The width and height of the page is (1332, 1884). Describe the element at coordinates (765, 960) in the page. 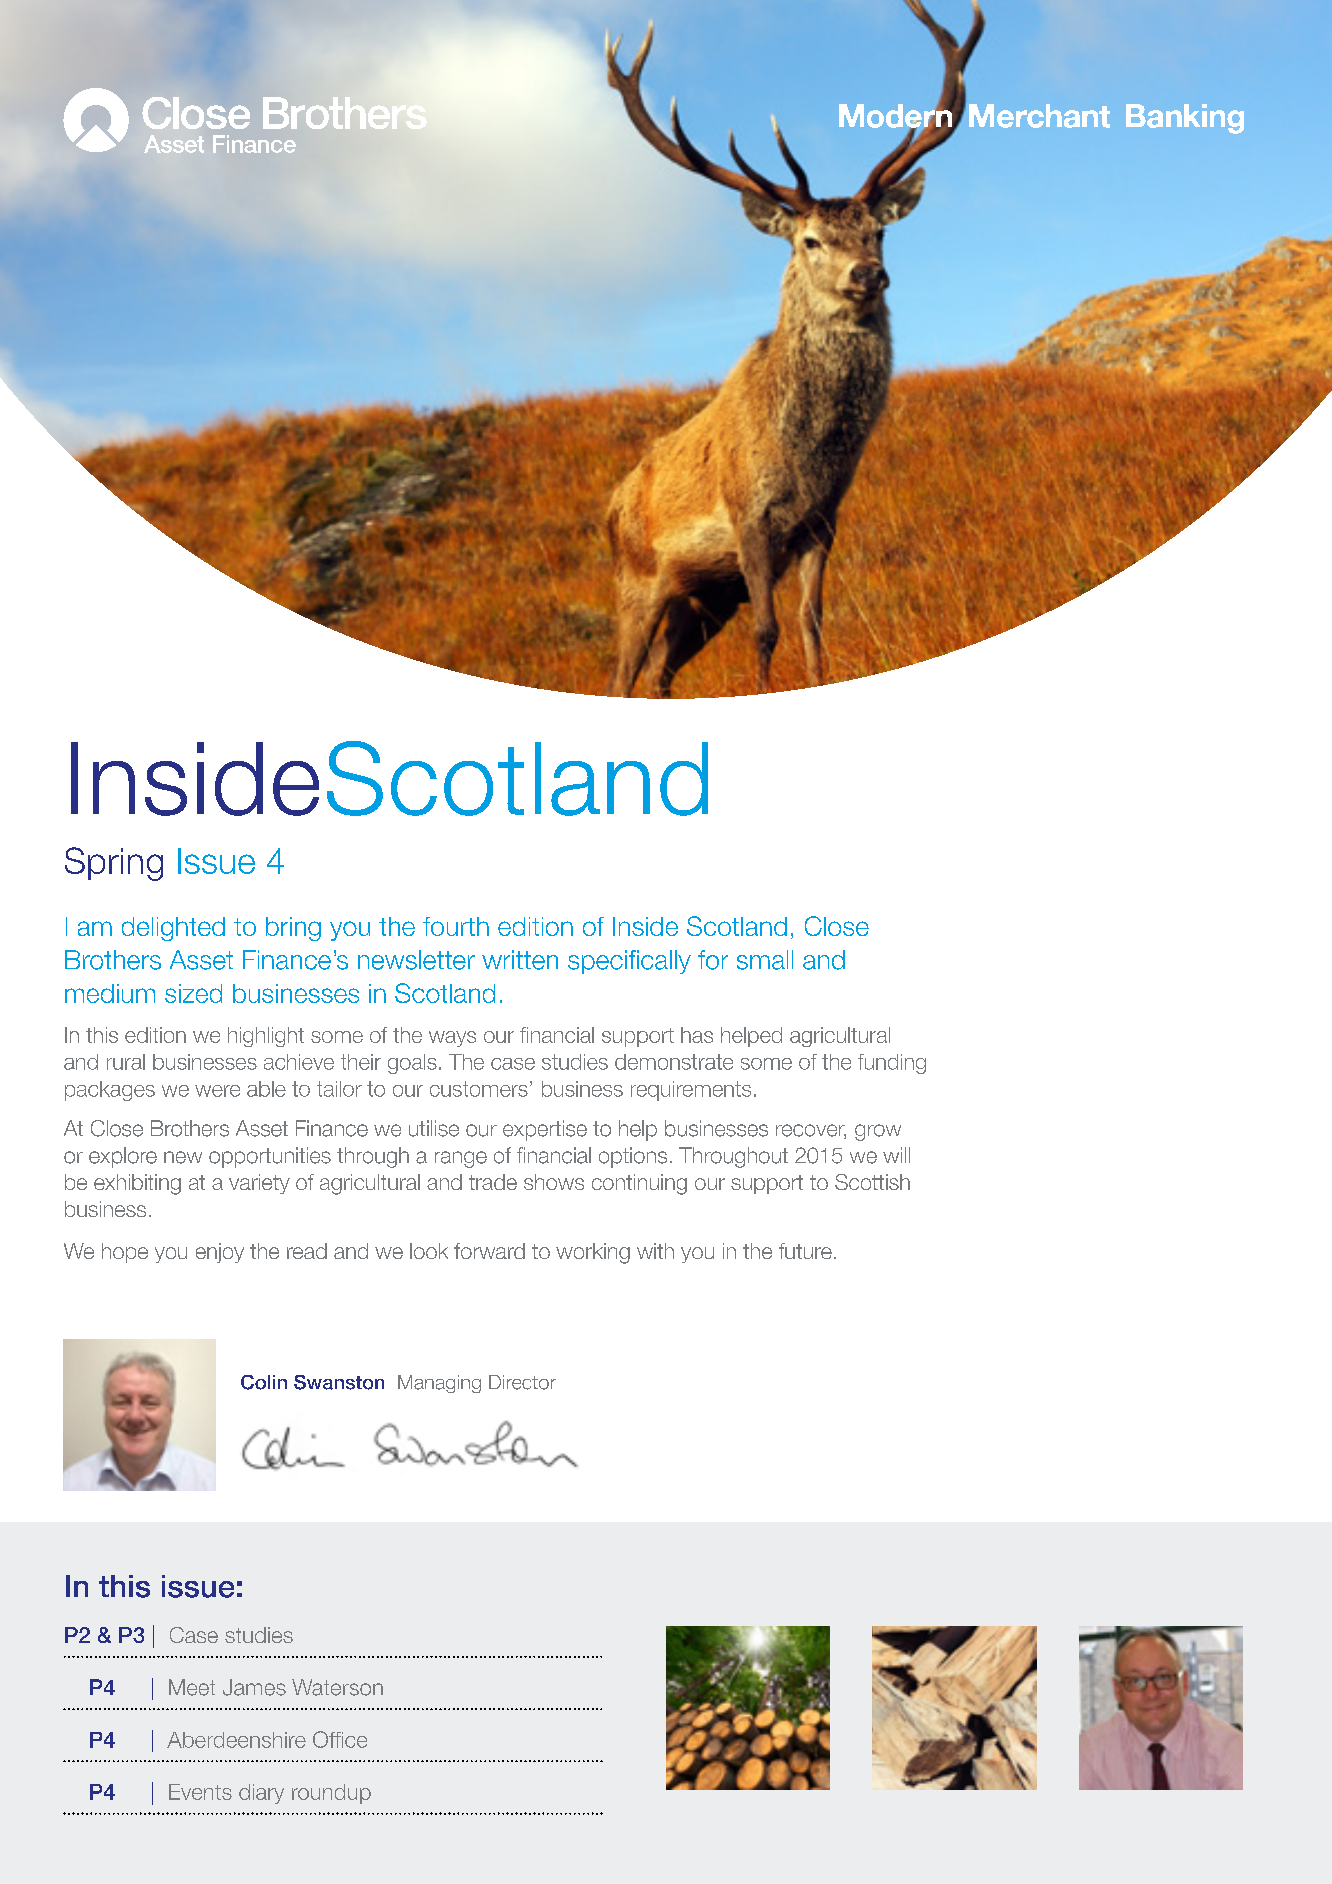

I see `small` at that location.
